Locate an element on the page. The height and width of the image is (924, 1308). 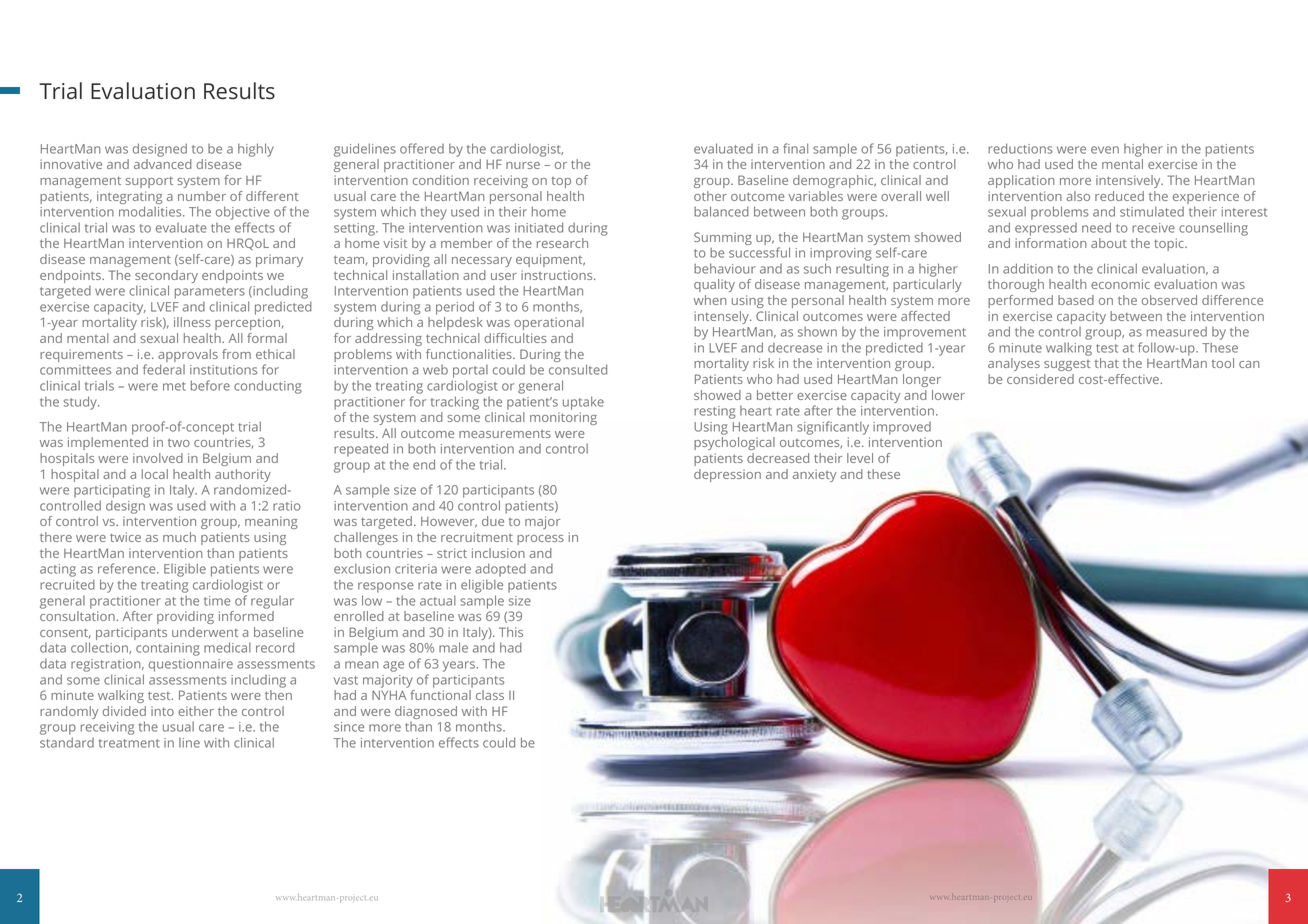
adopted is located at coordinates (500, 571).
